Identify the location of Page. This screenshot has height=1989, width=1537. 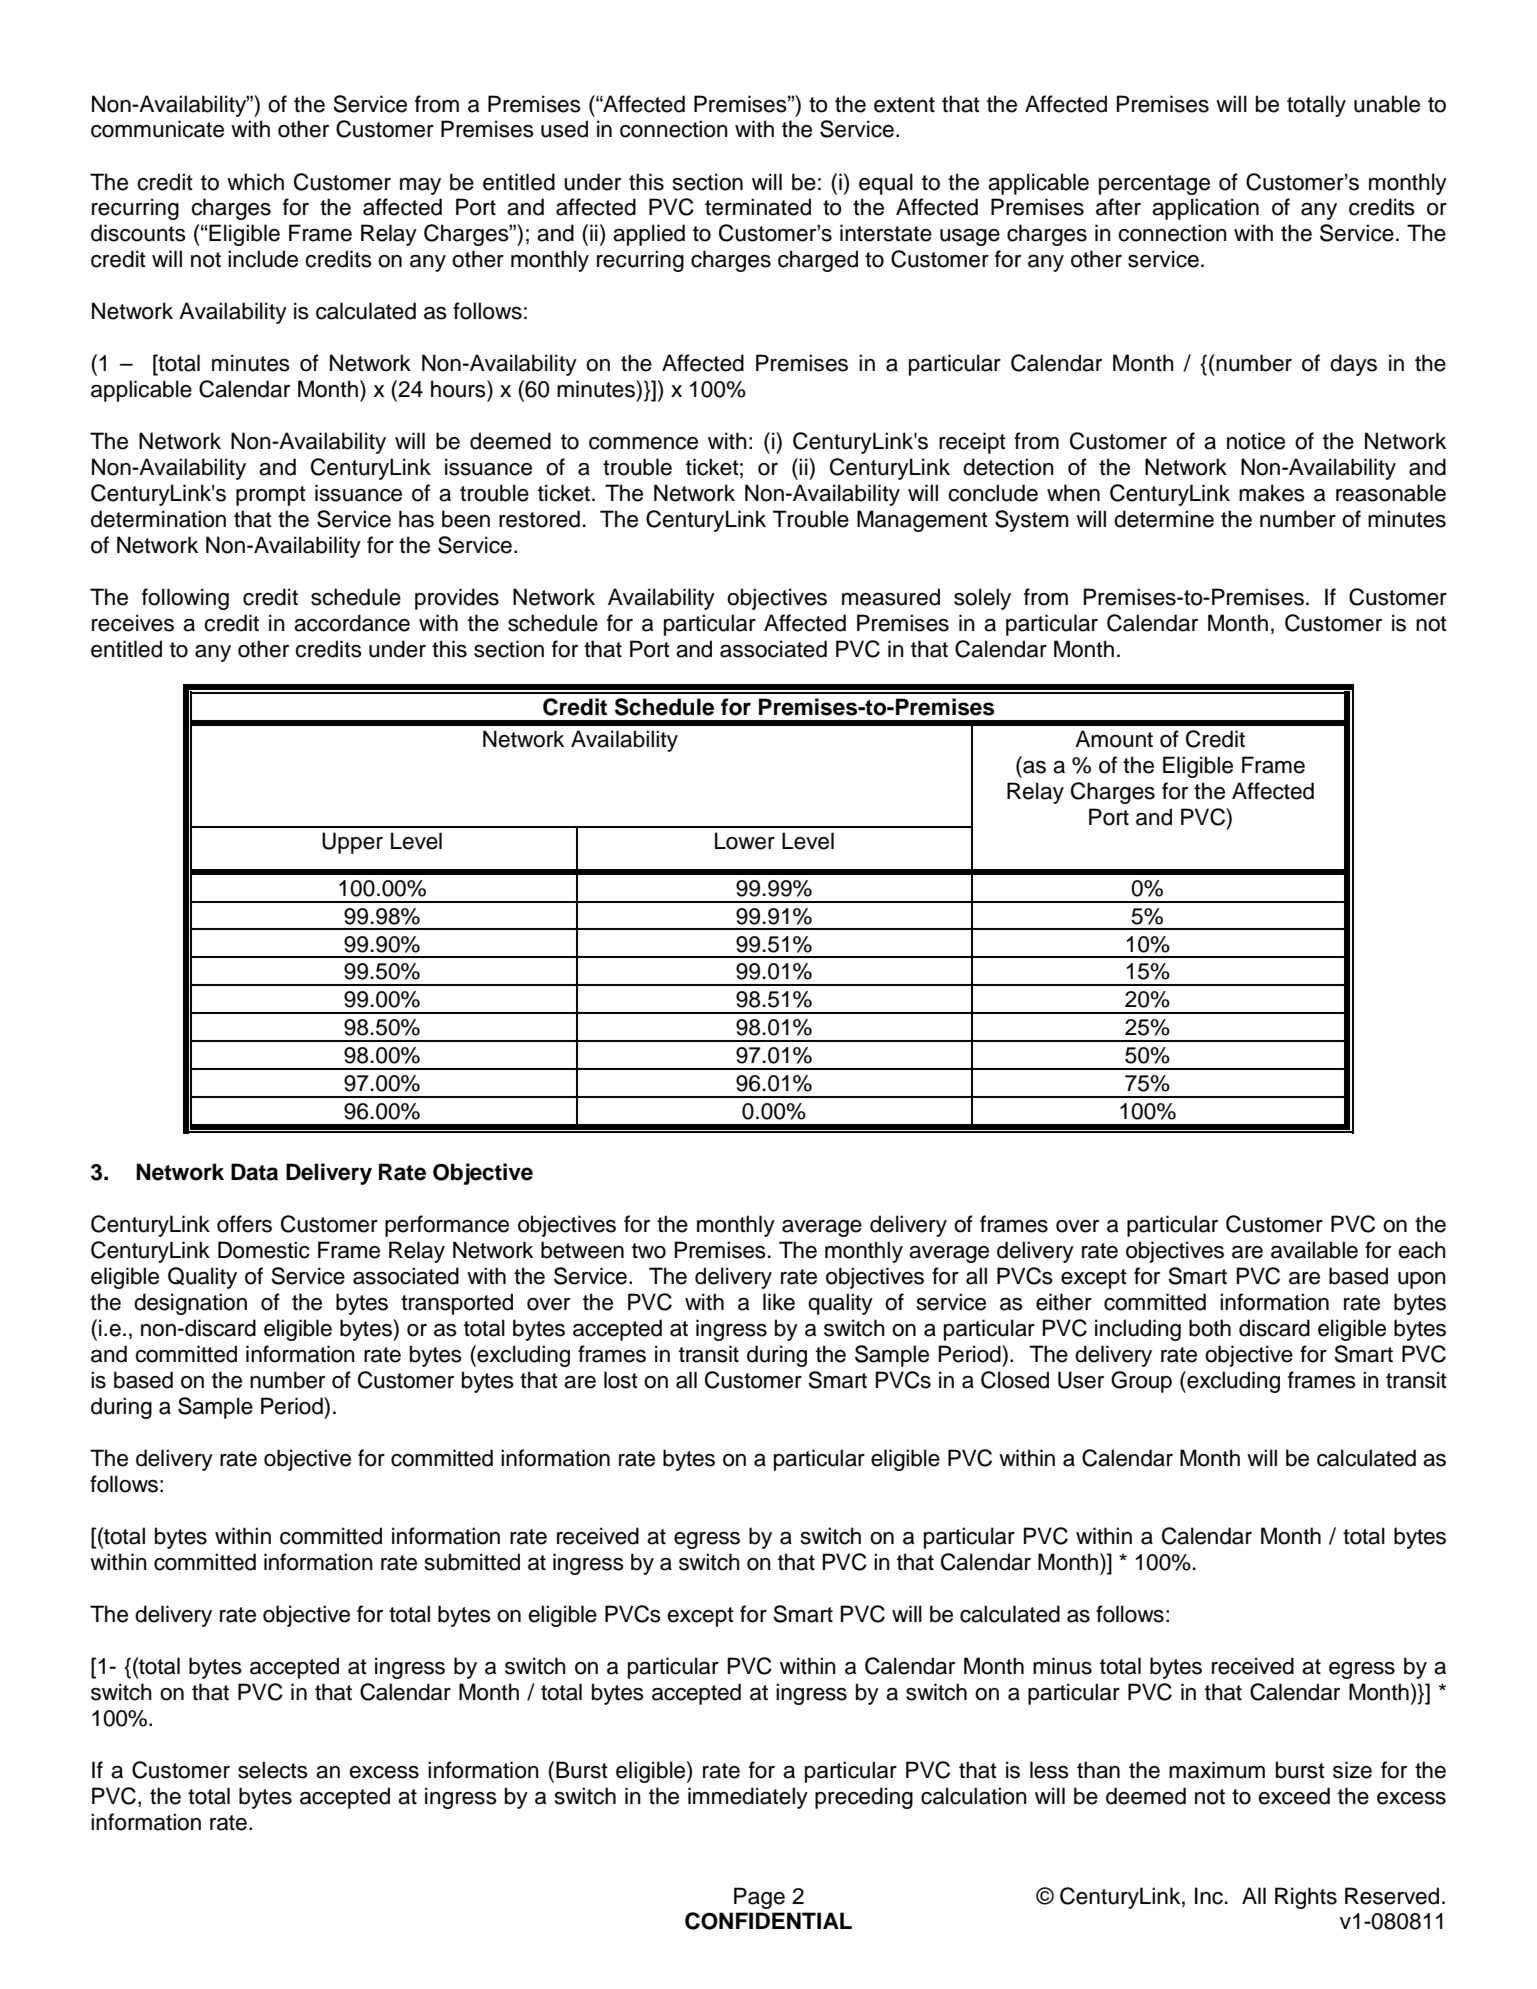
(759, 1898).
